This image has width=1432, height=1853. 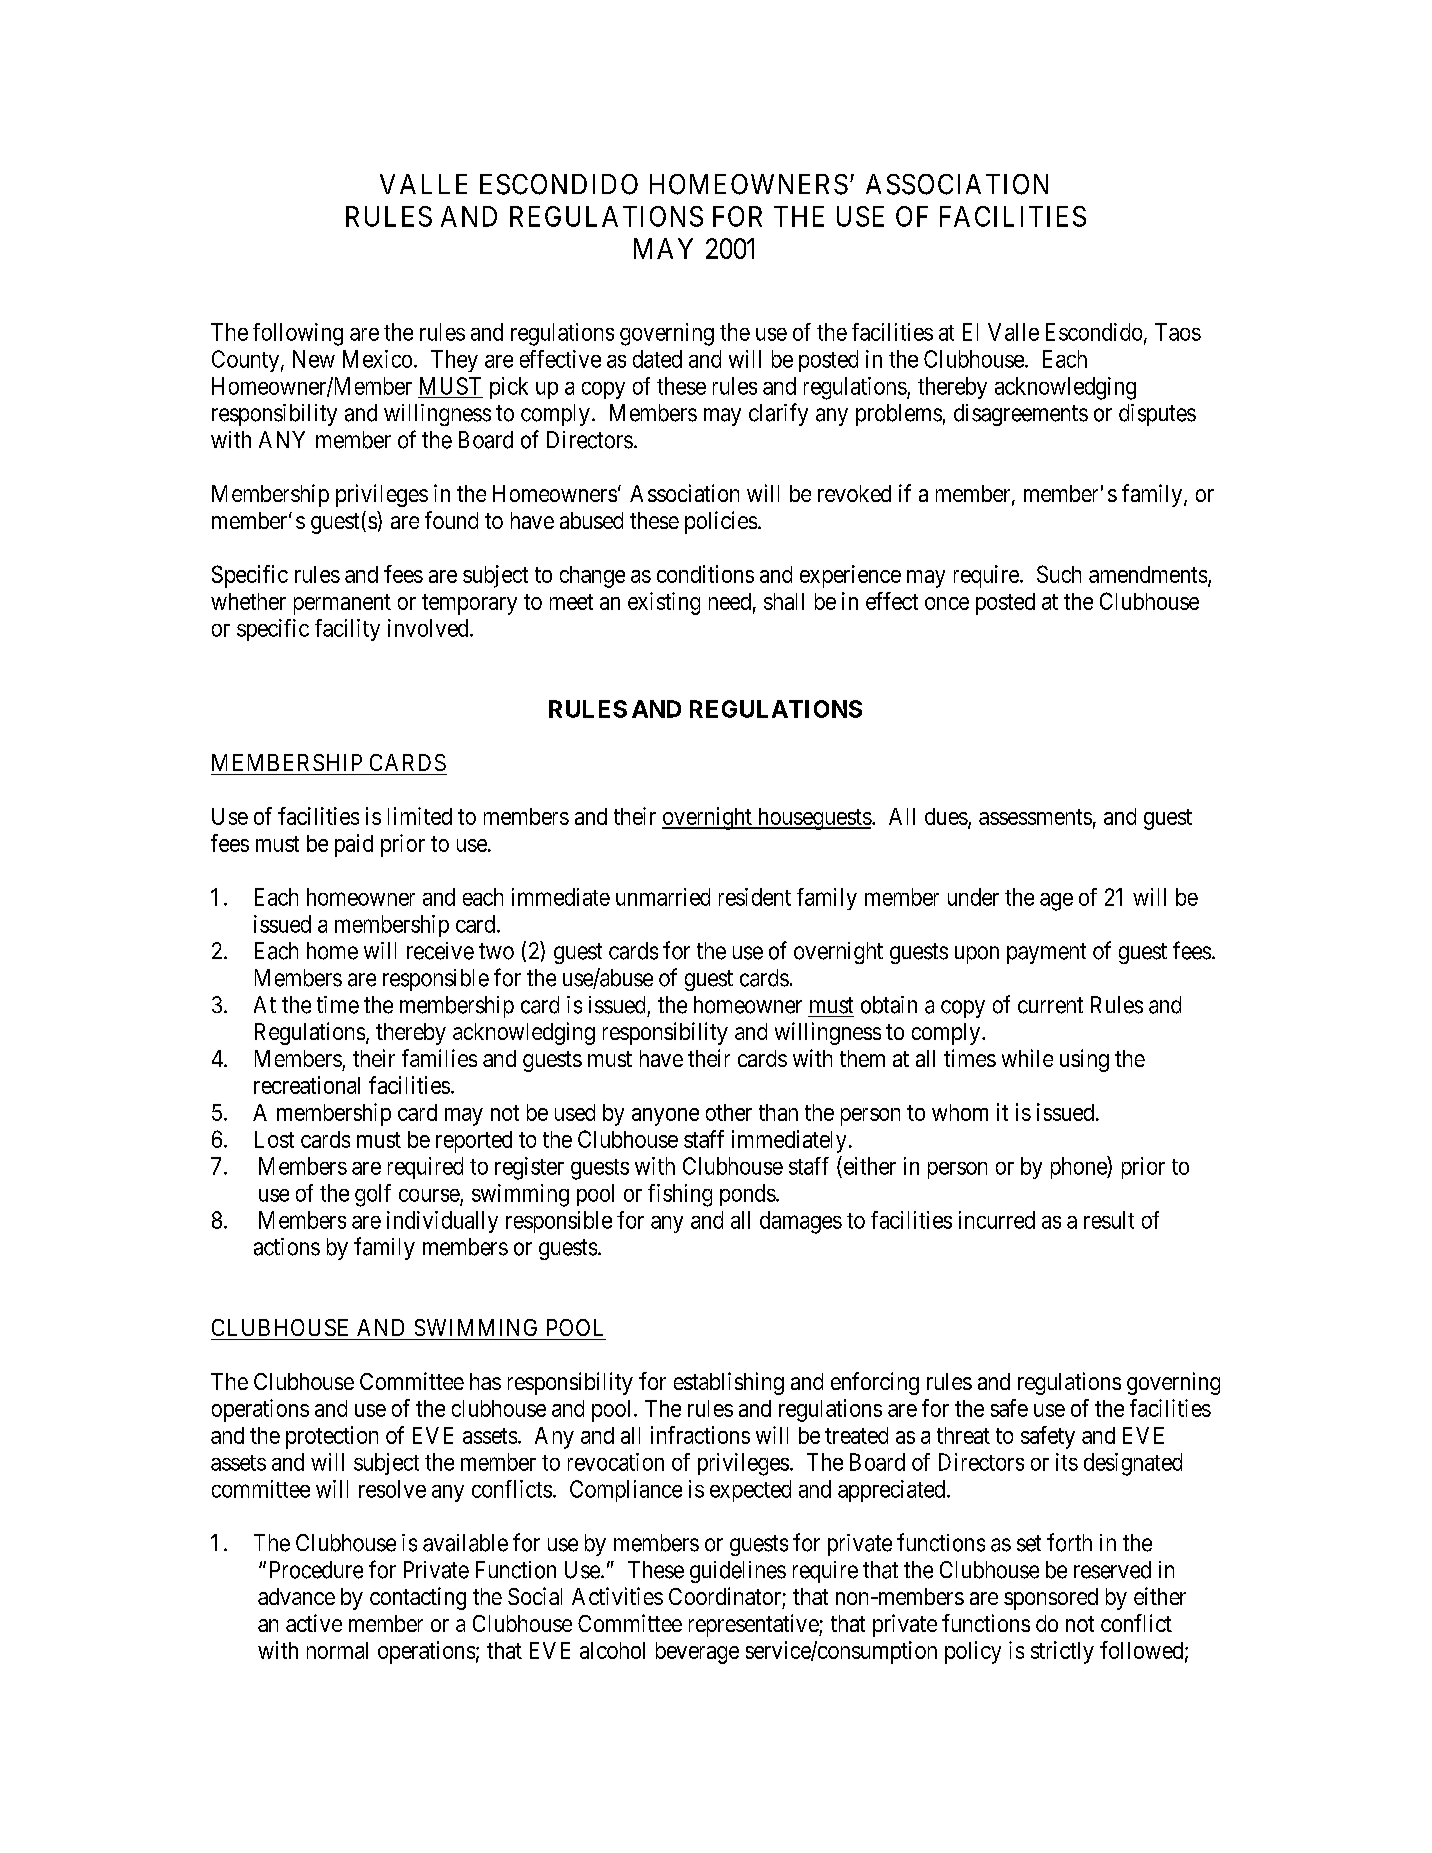 What do you see at coordinates (729, 1383) in the image?
I see `establishing` at bounding box center [729, 1383].
